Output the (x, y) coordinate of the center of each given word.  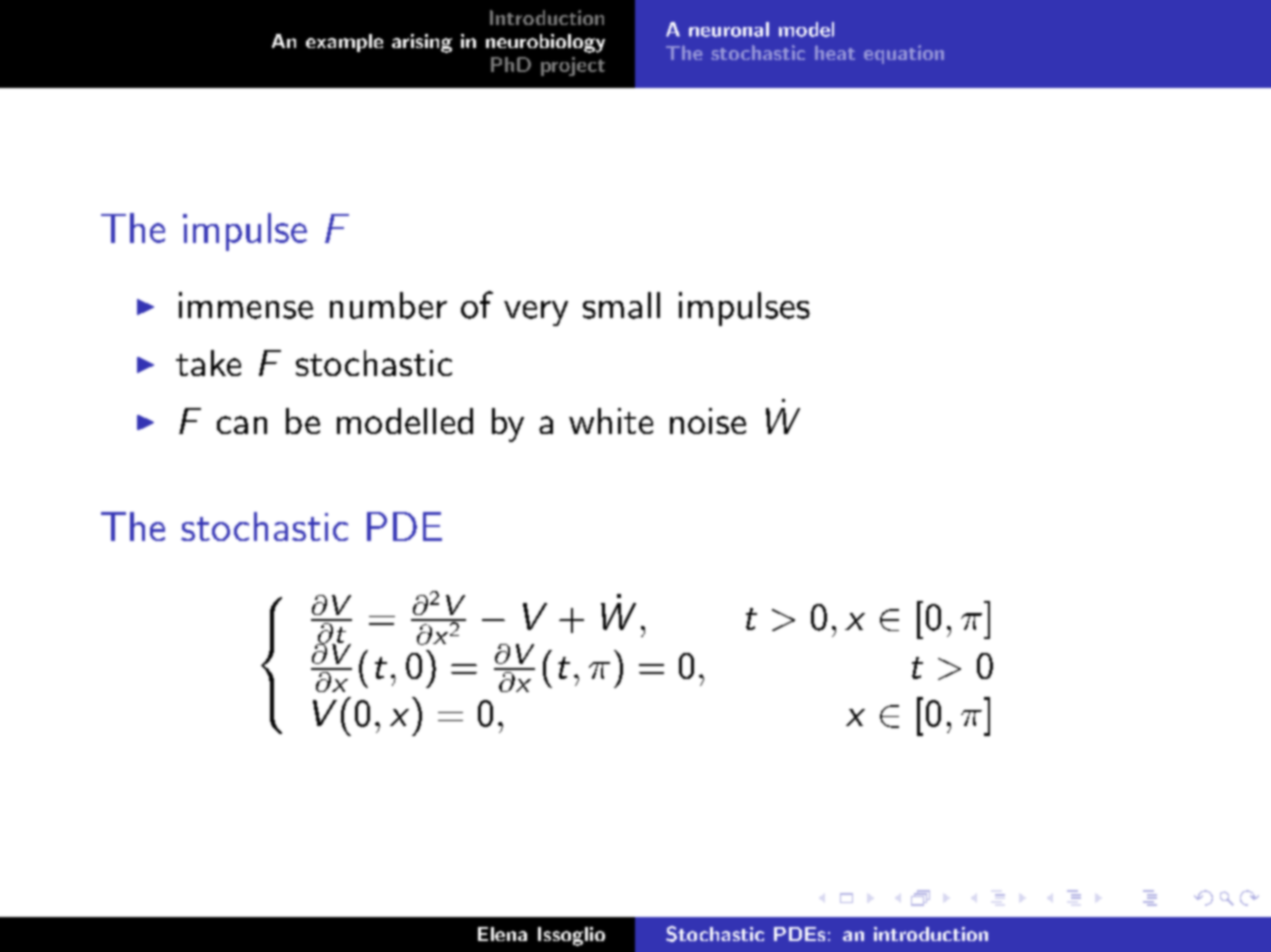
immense (246, 305)
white (611, 421)
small (621, 305)
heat (835, 52)
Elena (502, 934)
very (536, 313)
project (573, 66)
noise (708, 421)
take (208, 363)
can (242, 425)
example (344, 43)
